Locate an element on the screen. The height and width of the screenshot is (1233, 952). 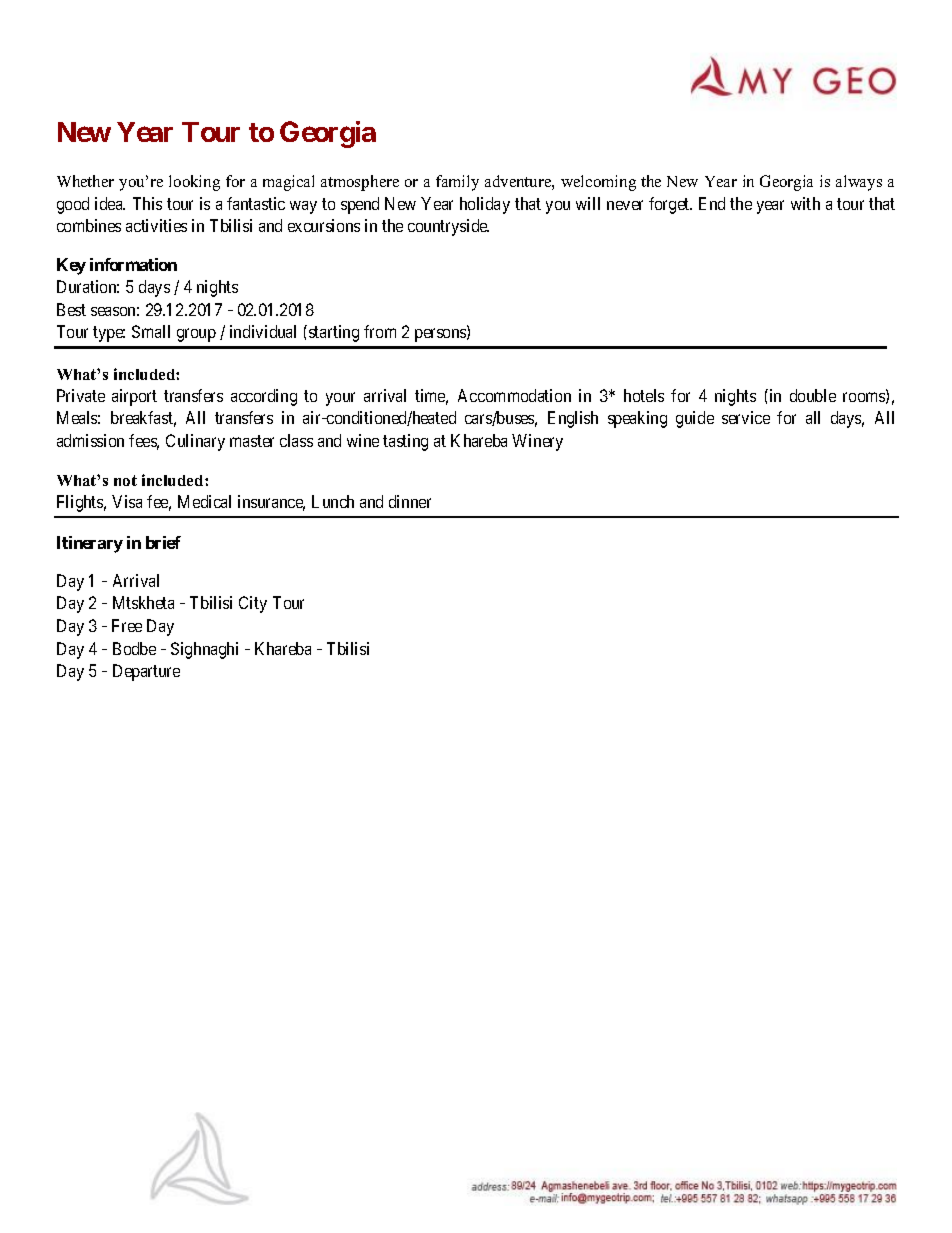
dinner is located at coordinates (410, 501).
